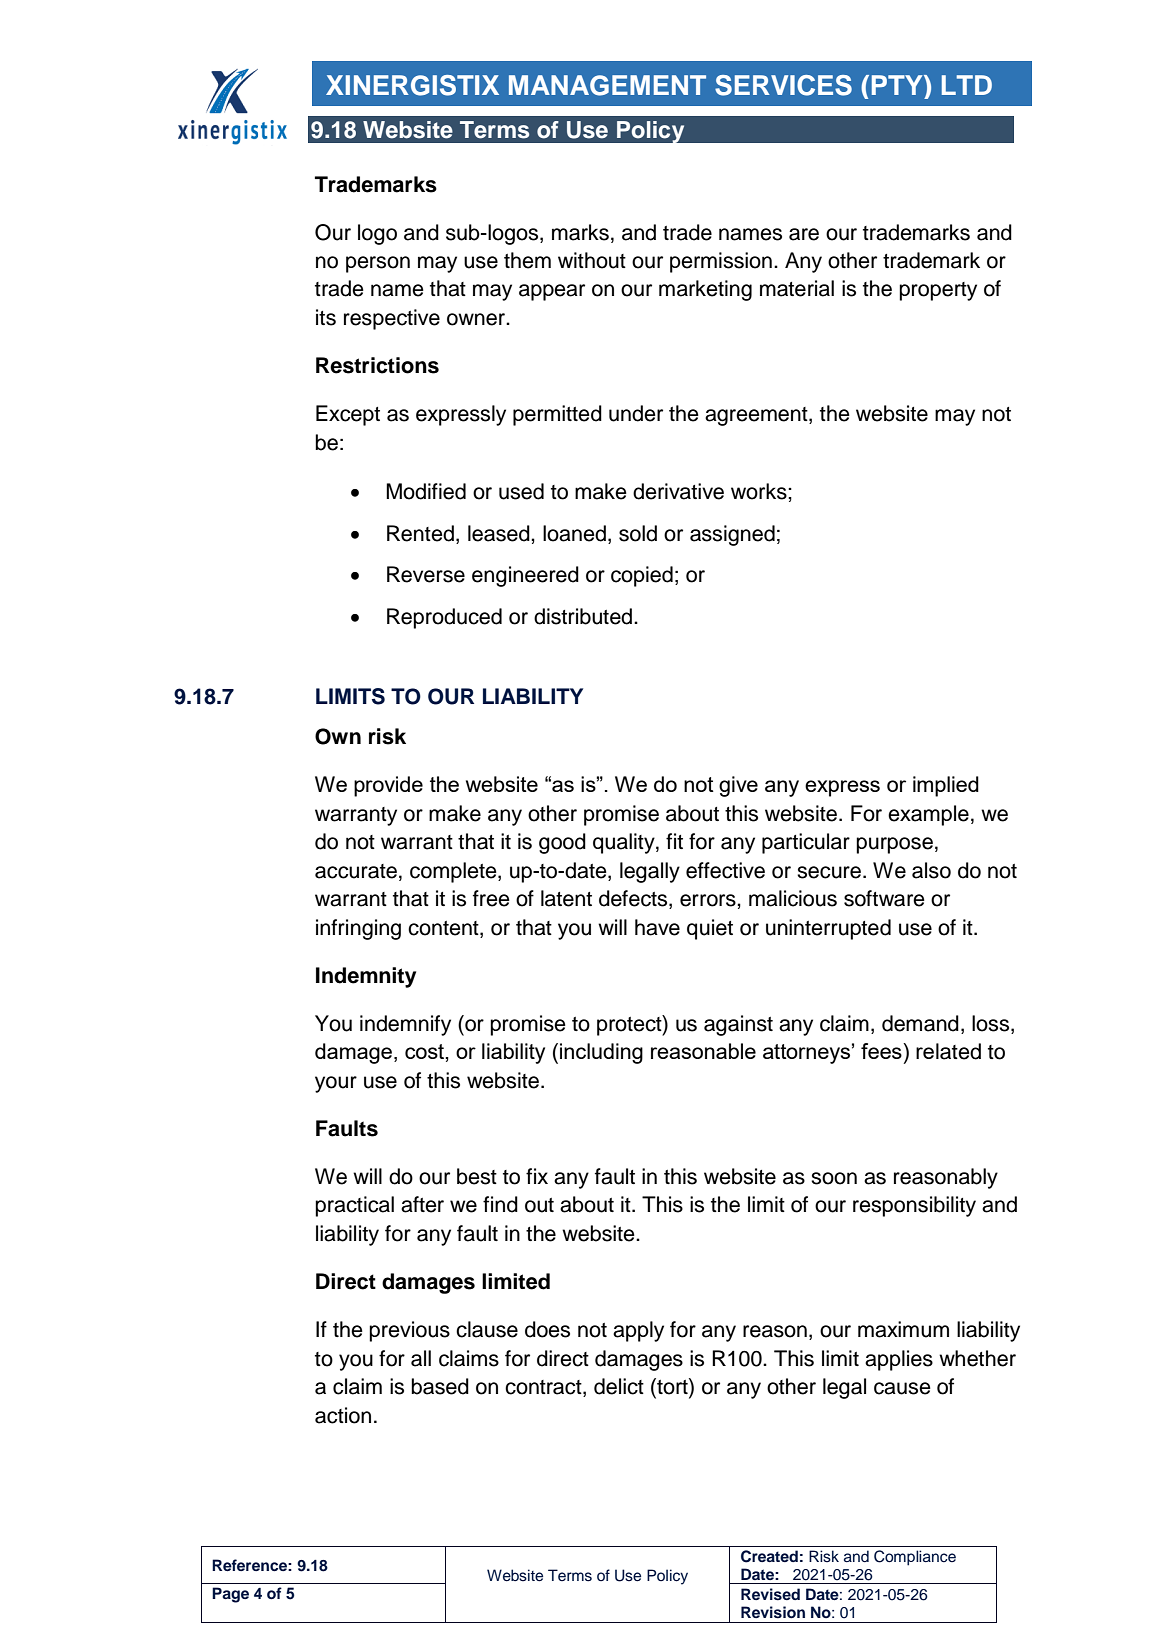  I want to click on including, so click(601, 1053).
